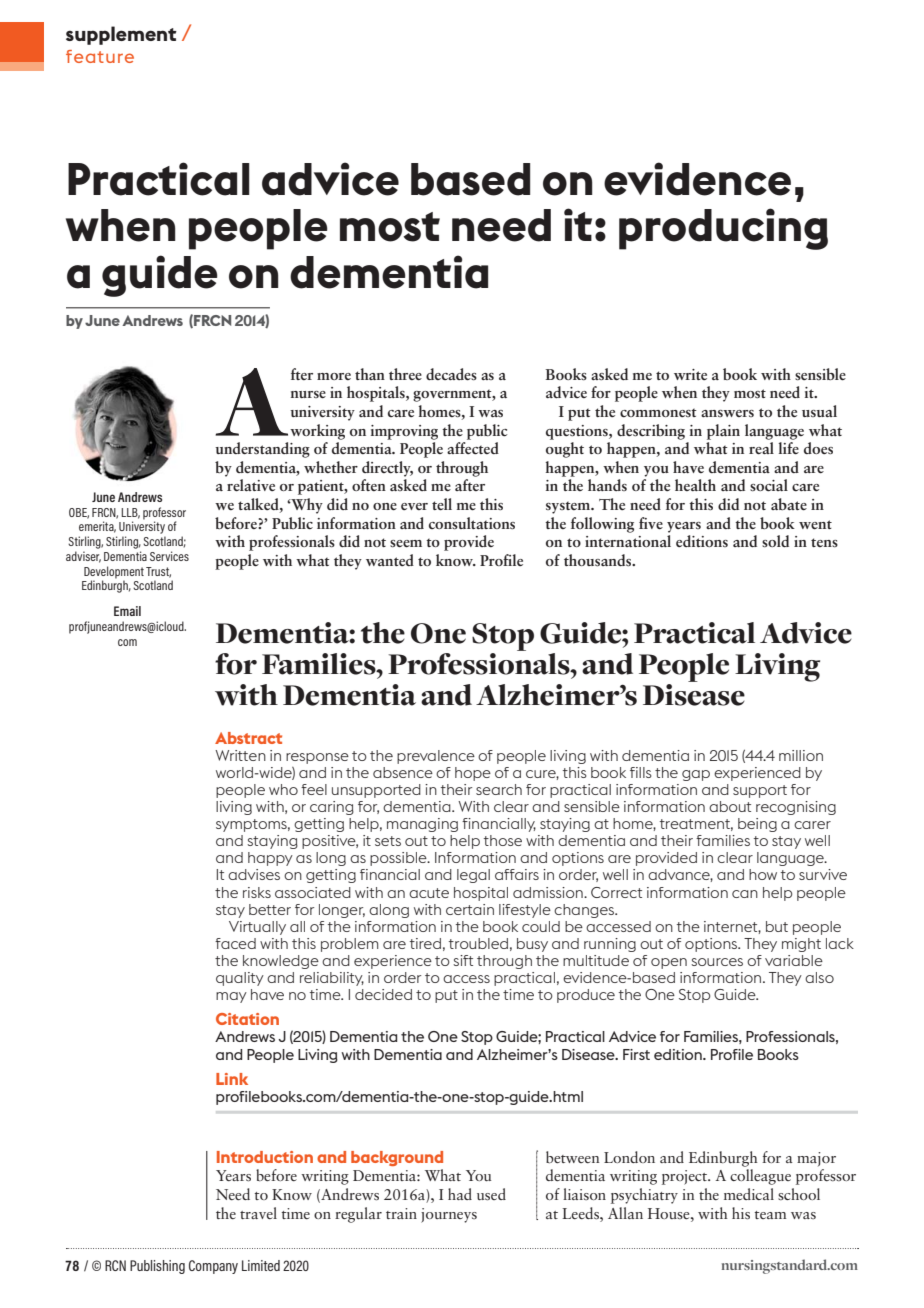  Describe the element at coordinates (775, 541) in the screenshot. I see `sold` at that location.
